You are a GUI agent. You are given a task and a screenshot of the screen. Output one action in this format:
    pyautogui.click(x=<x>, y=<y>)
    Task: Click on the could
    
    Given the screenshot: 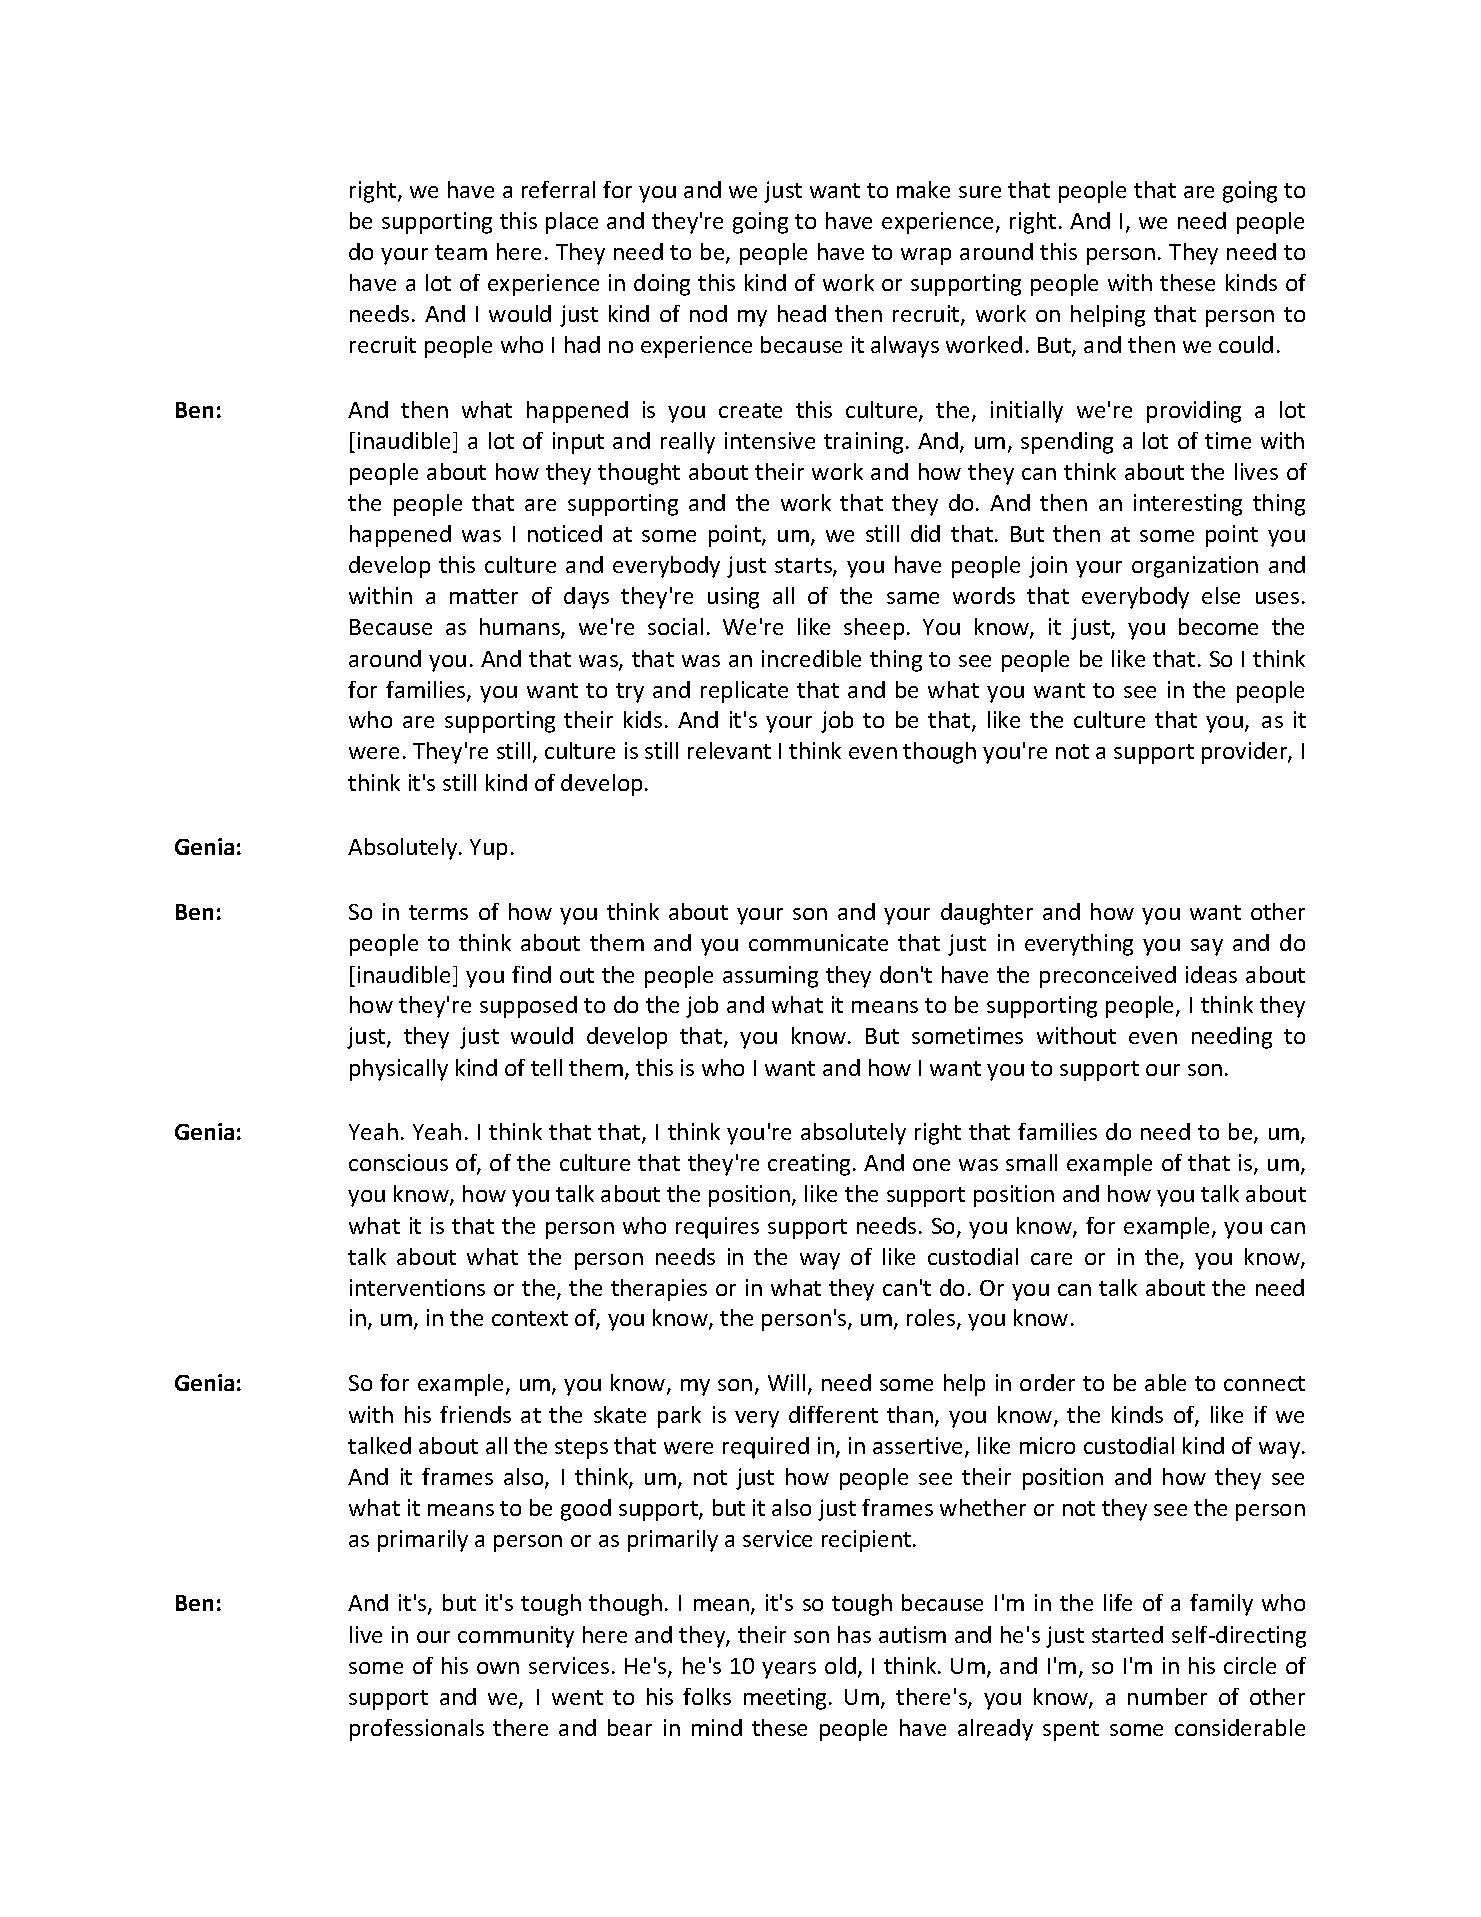 What is the action you would take?
    pyautogui.click(x=1246, y=344)
